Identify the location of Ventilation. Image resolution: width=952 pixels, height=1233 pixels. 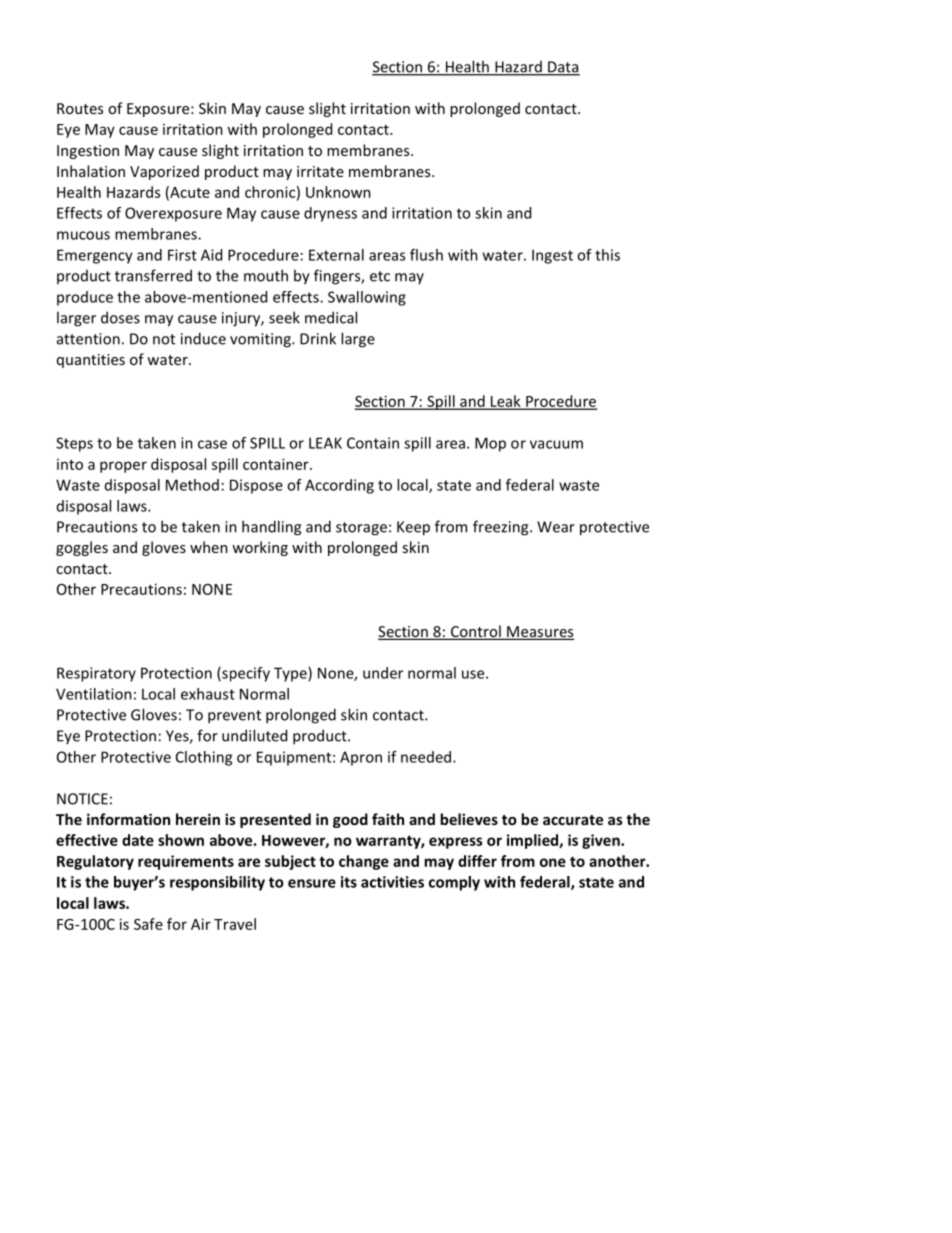
(94, 694).
